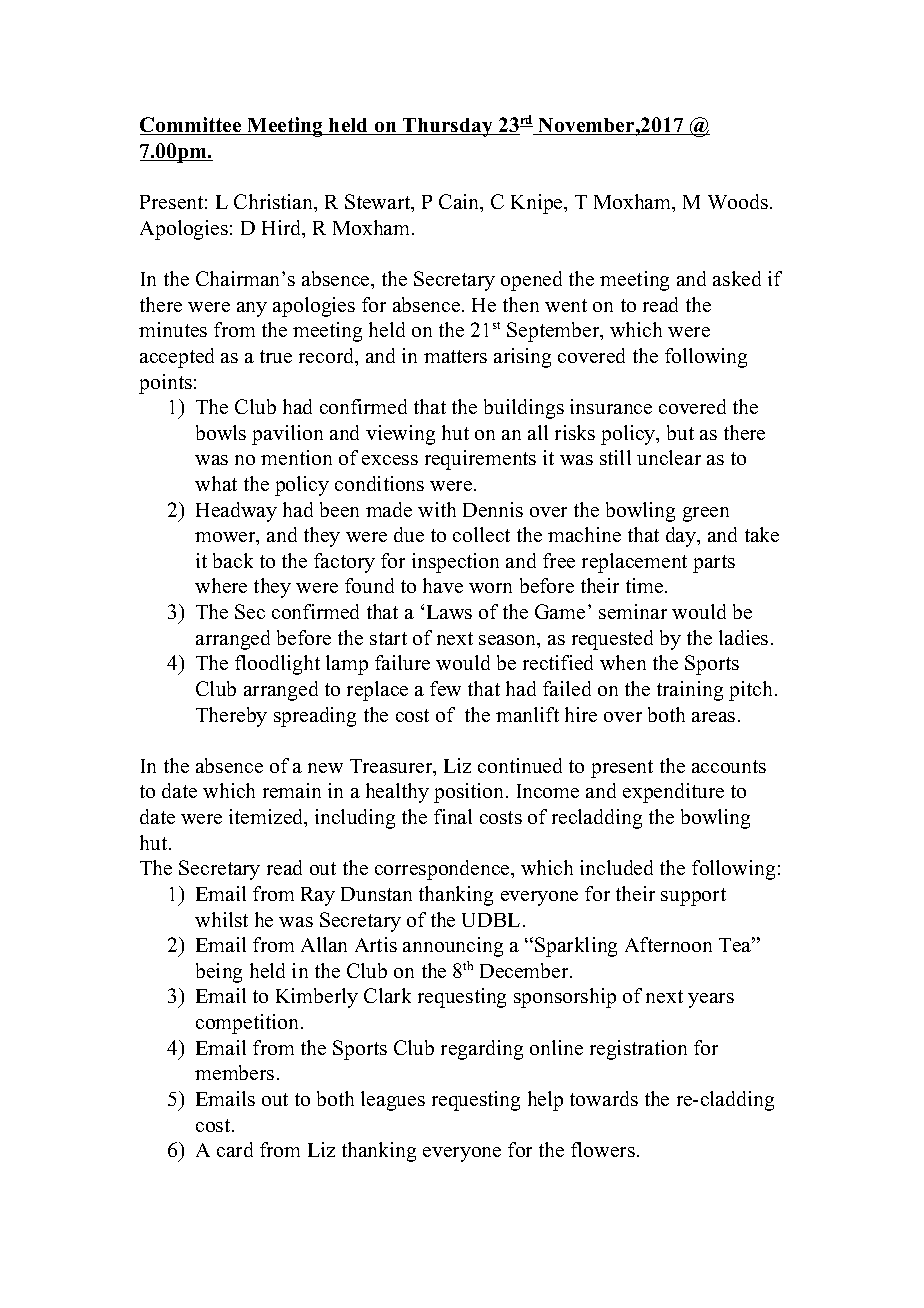 This document has height=1308, width=924. I want to click on Thursday, so click(448, 127).
